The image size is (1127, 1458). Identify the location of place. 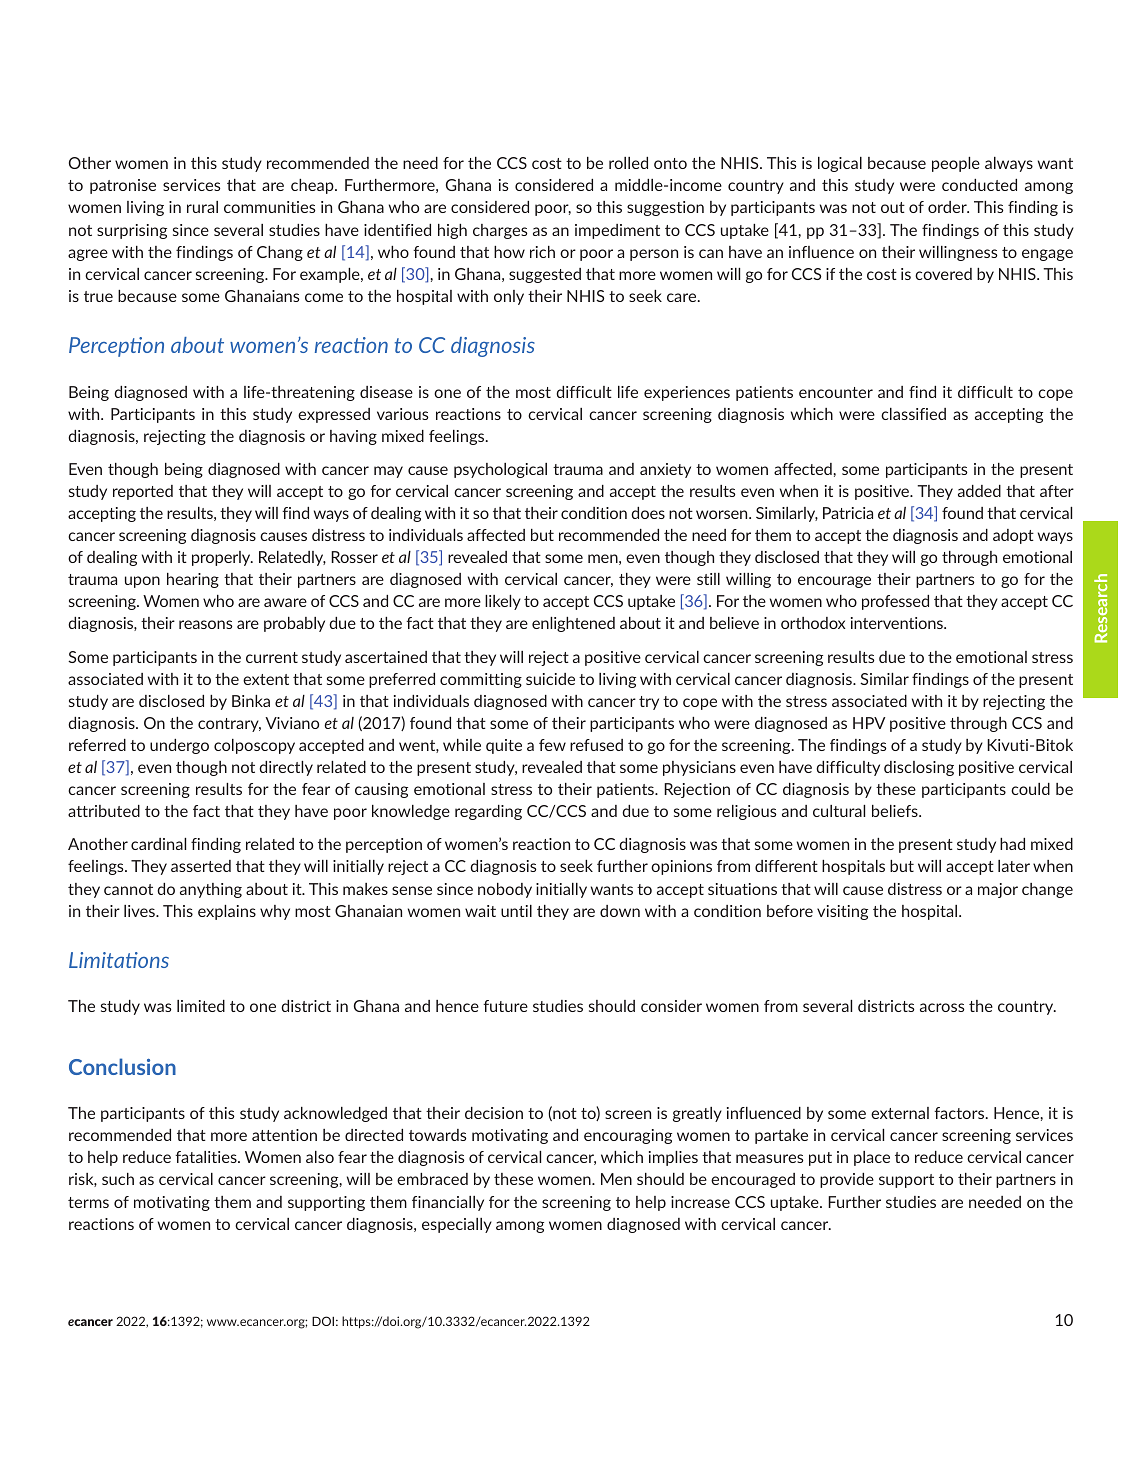
(872, 1158).
